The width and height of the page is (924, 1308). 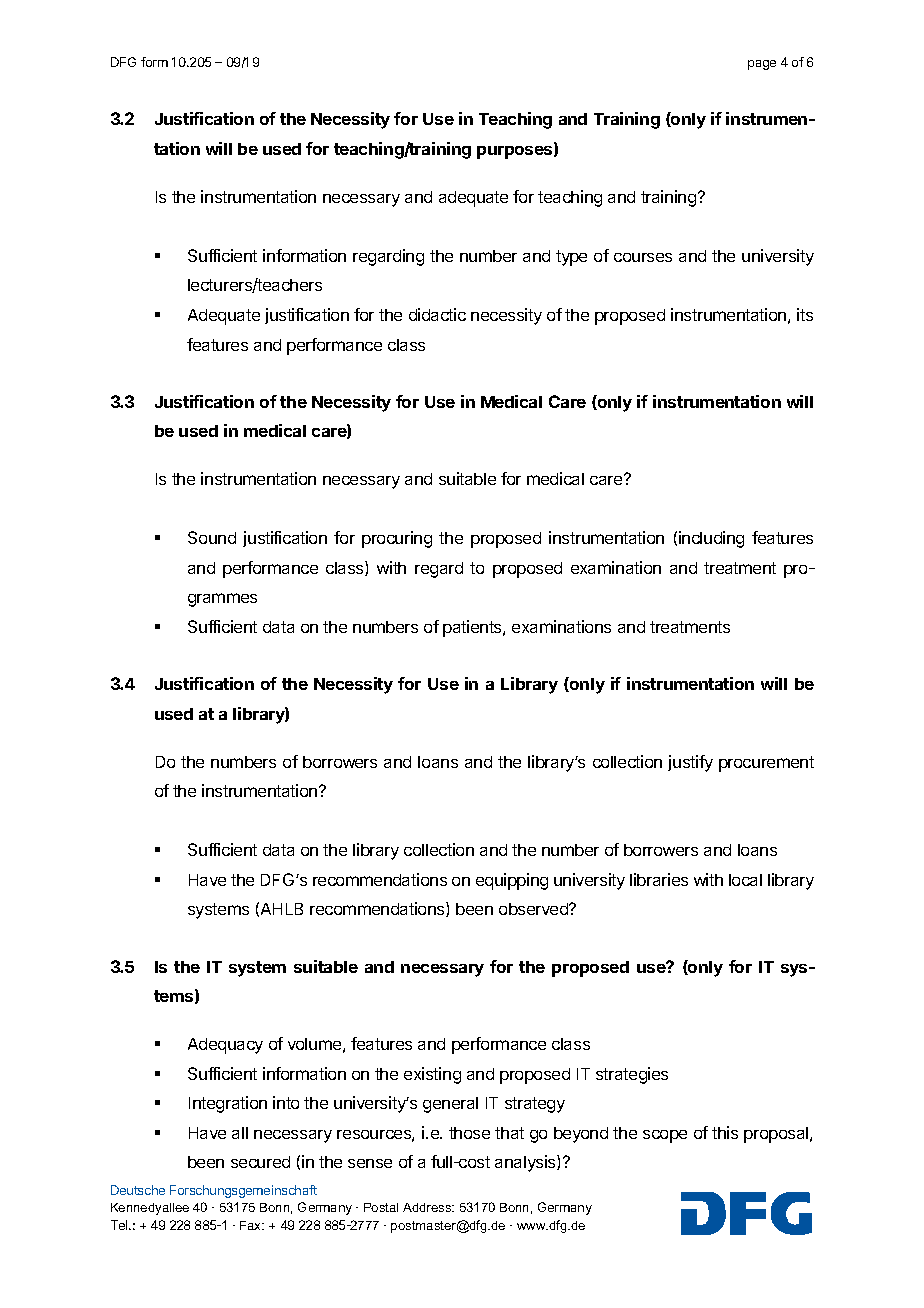 I want to click on type, so click(x=571, y=258).
